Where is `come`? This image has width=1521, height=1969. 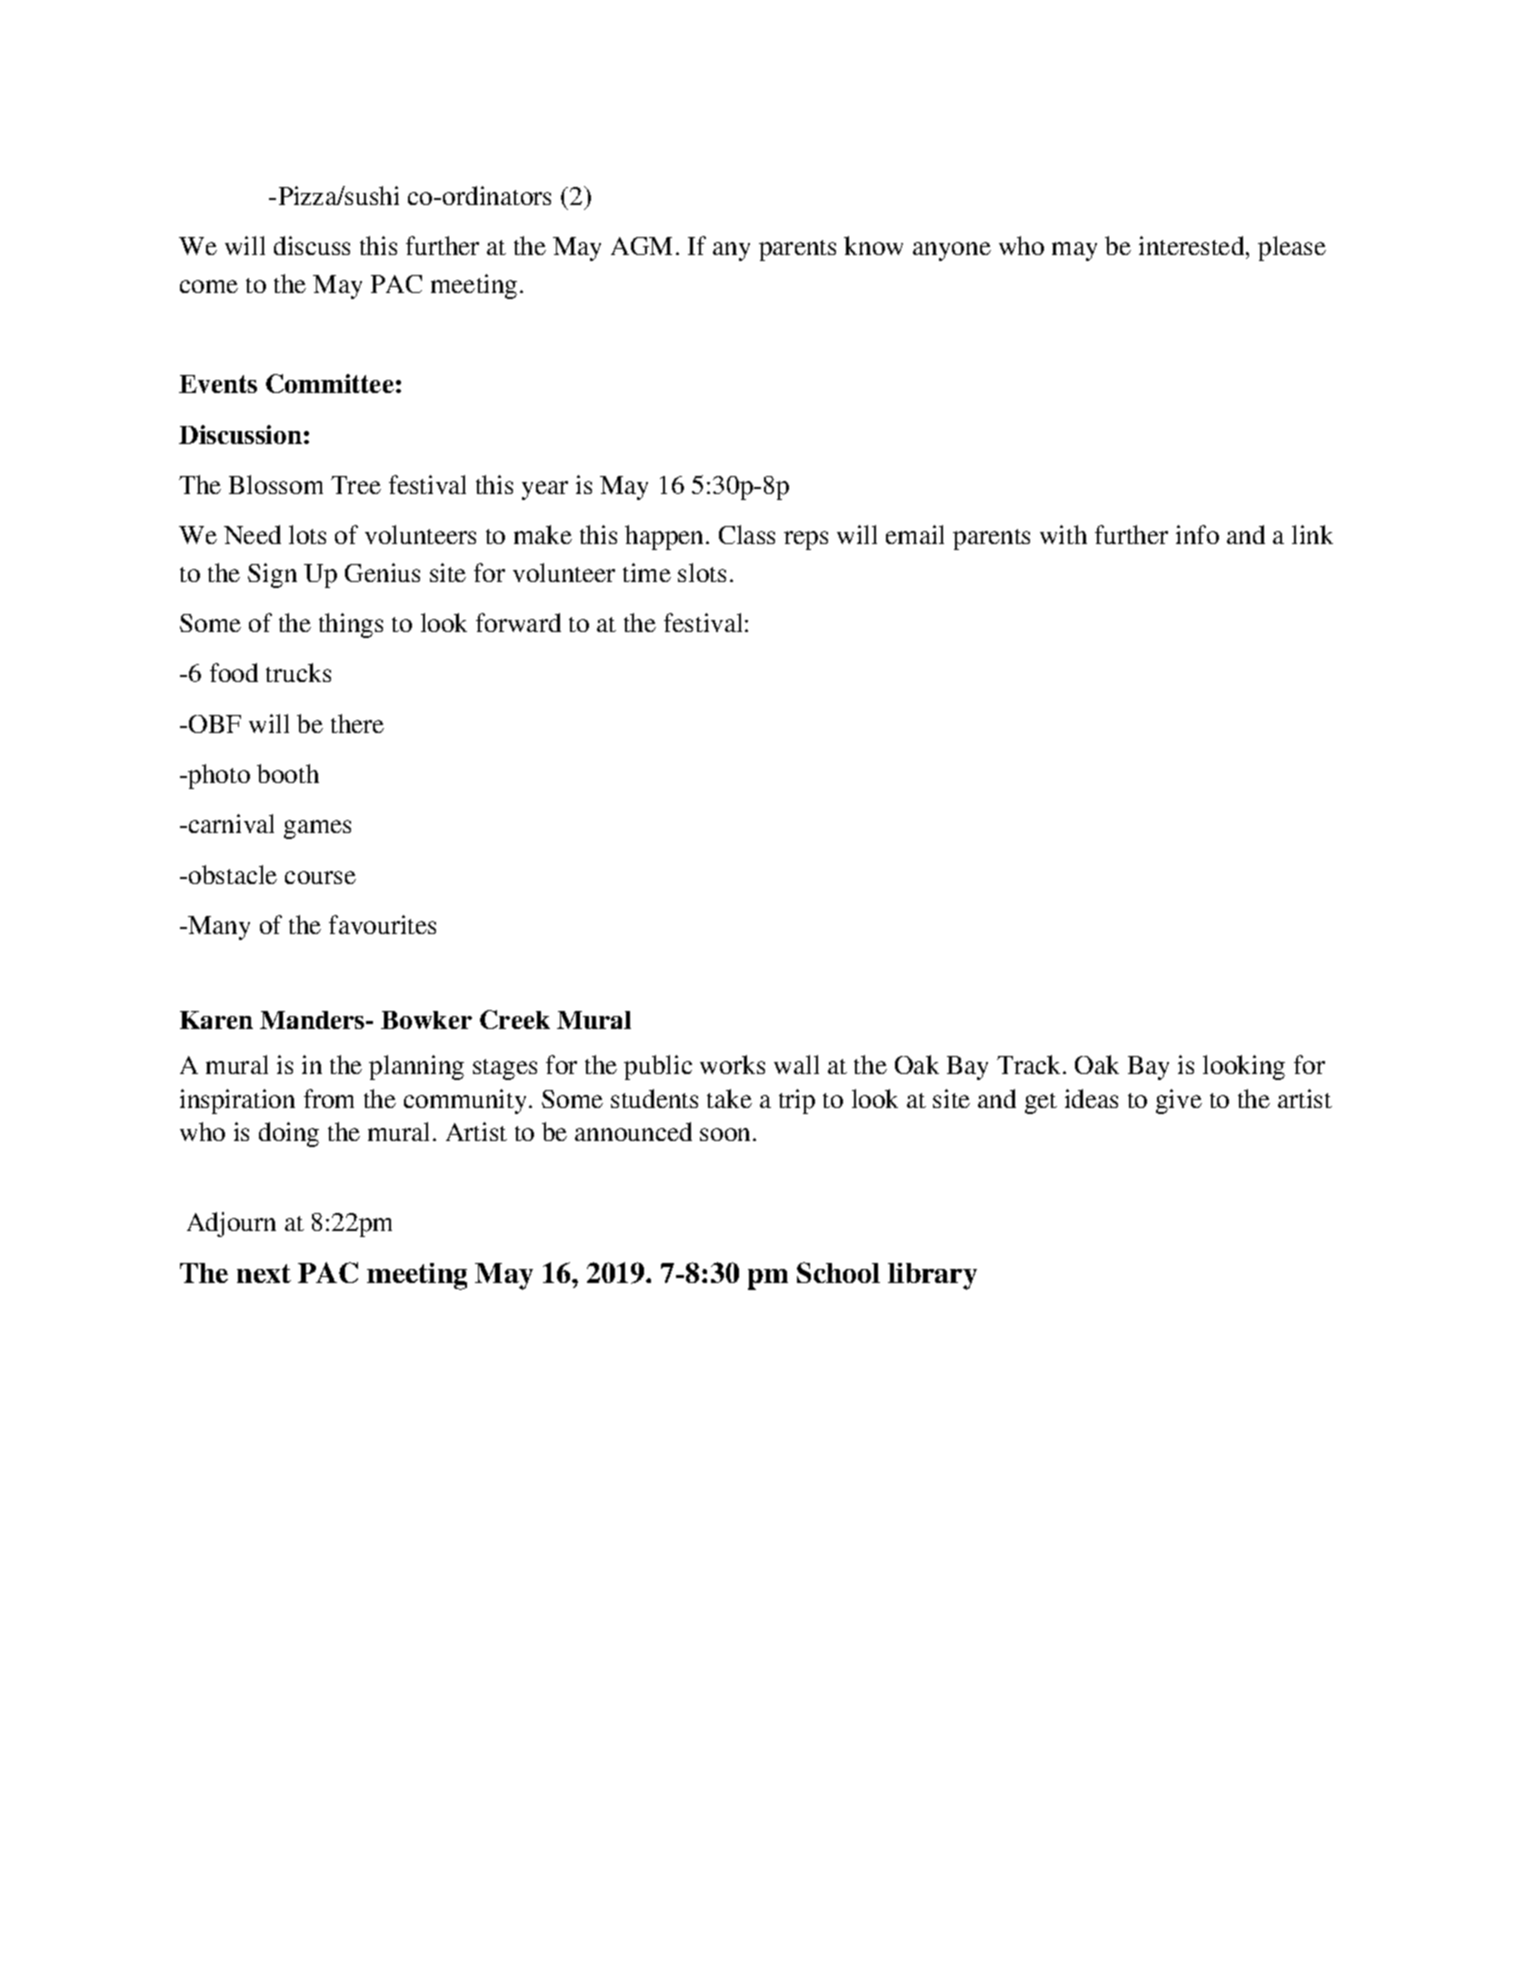
come is located at coordinates (209, 286).
